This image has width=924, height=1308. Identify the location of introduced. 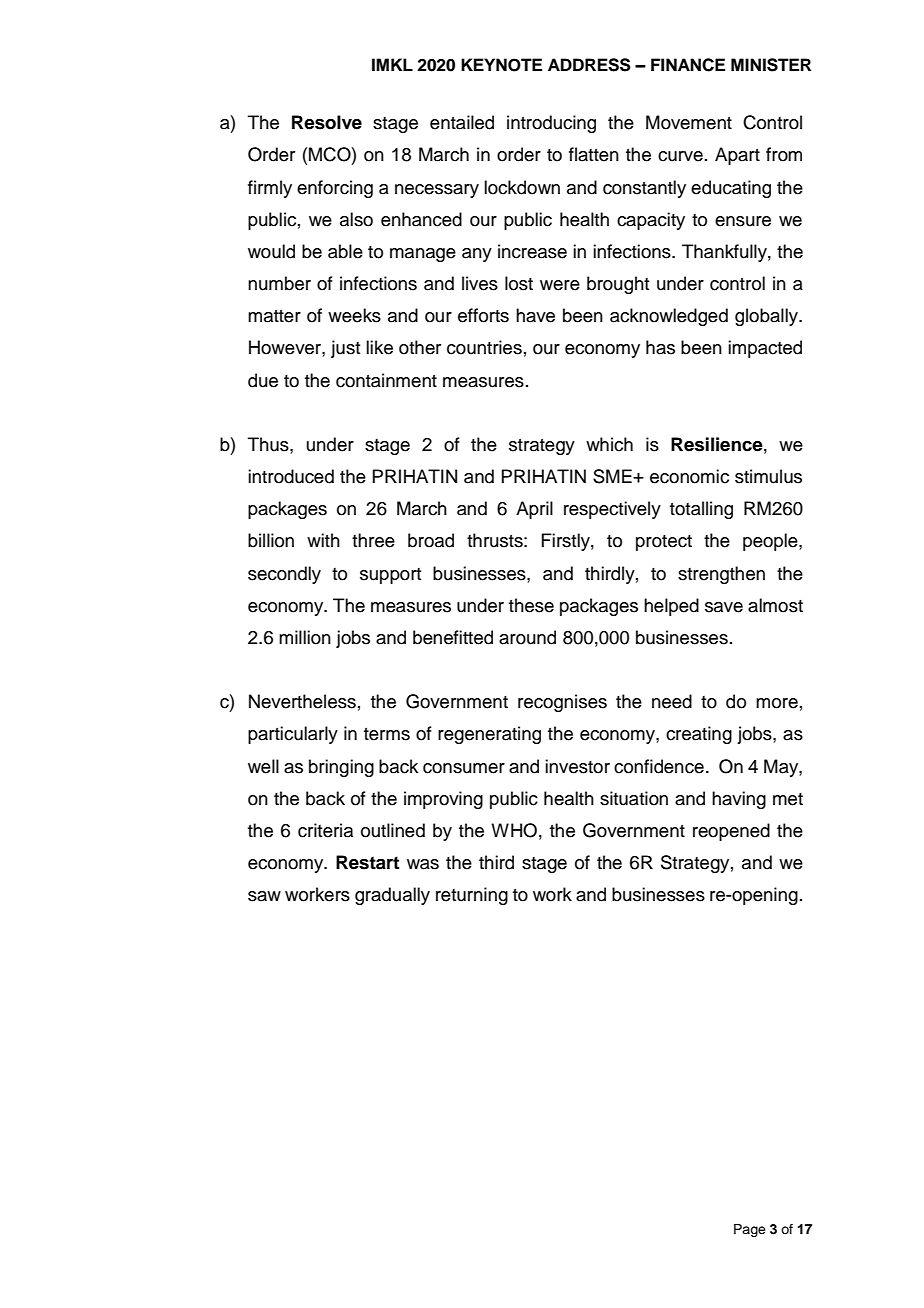
(291, 476).
